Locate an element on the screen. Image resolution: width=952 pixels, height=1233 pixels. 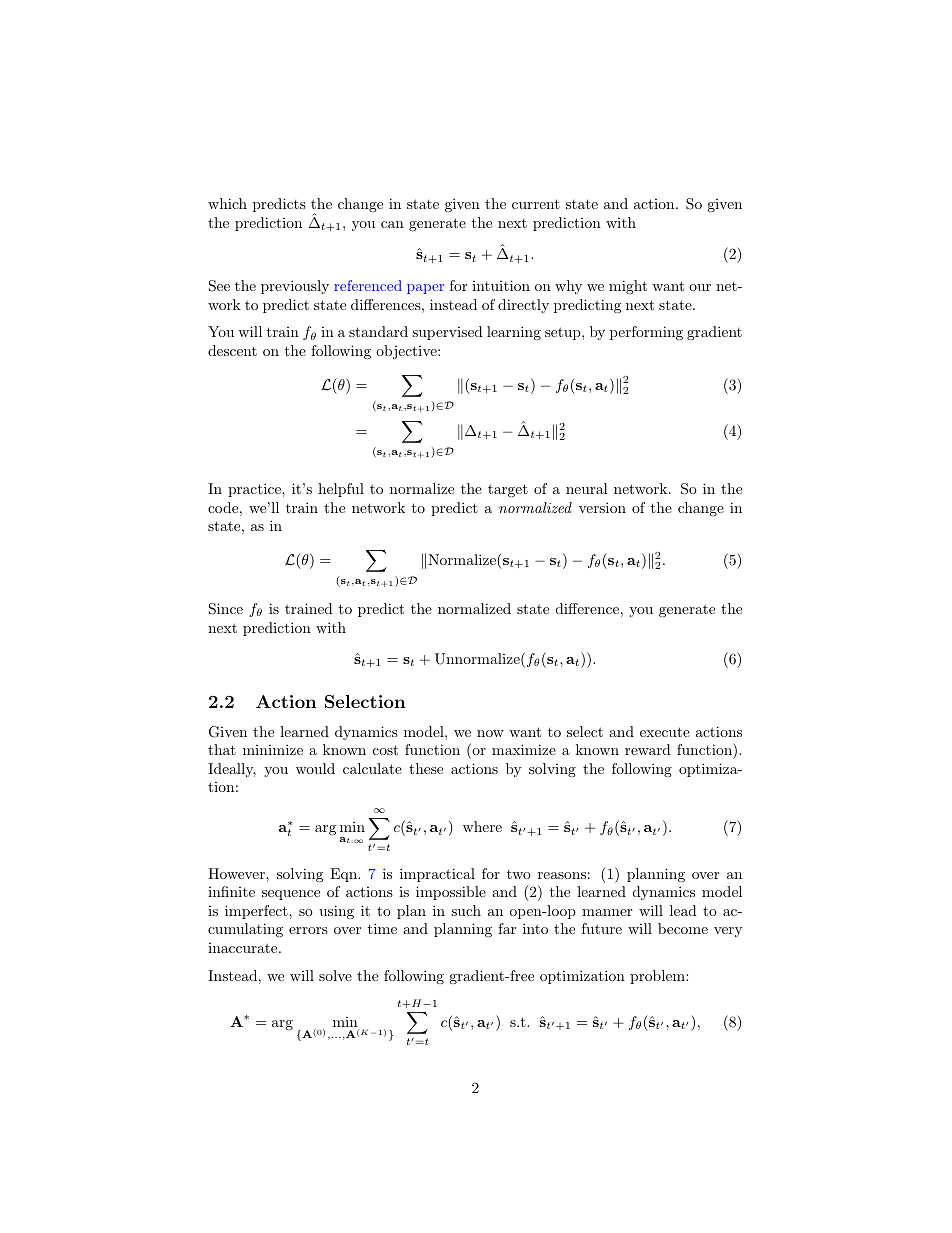
current is located at coordinates (536, 204).
